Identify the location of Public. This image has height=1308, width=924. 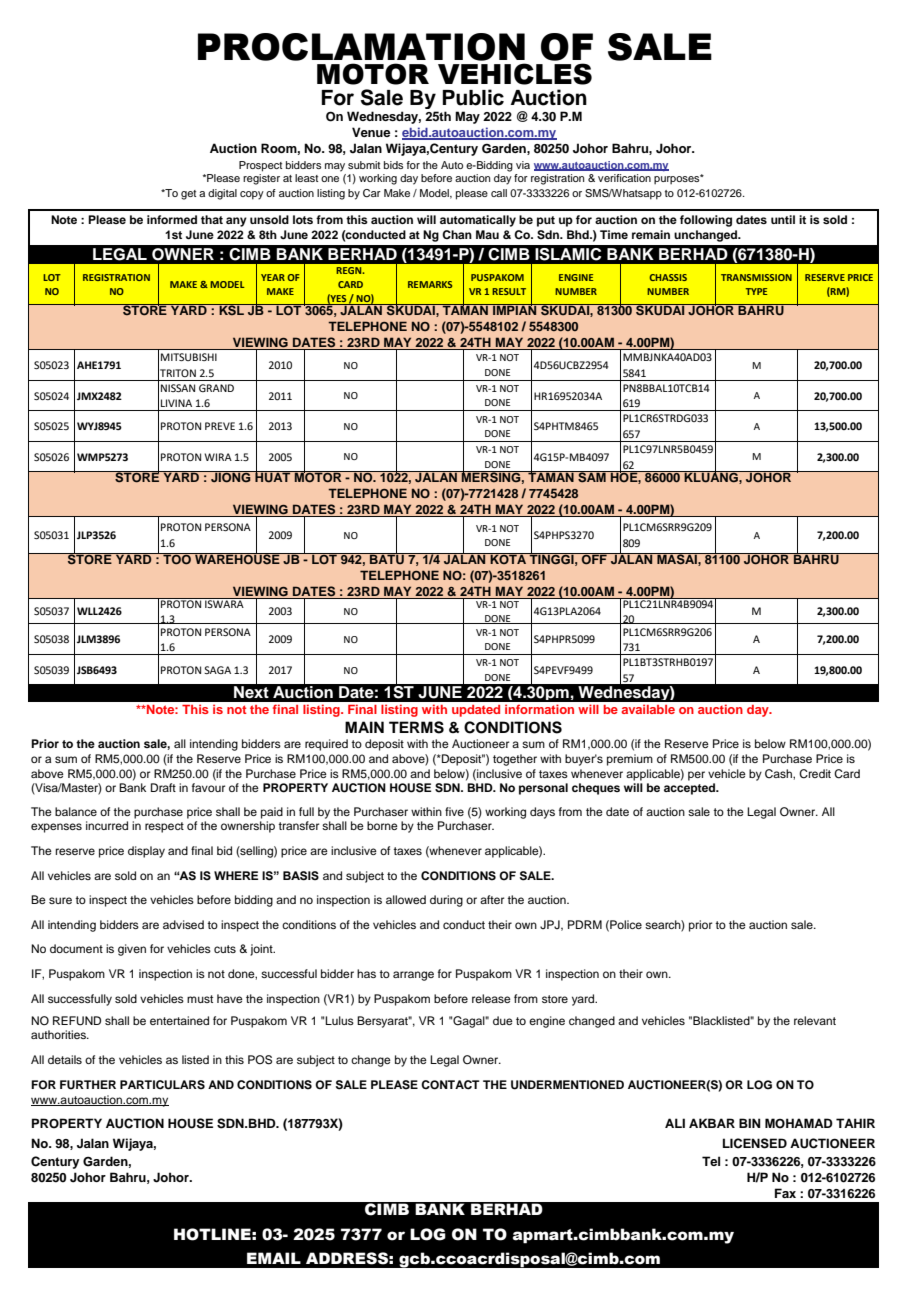
(473, 97).
